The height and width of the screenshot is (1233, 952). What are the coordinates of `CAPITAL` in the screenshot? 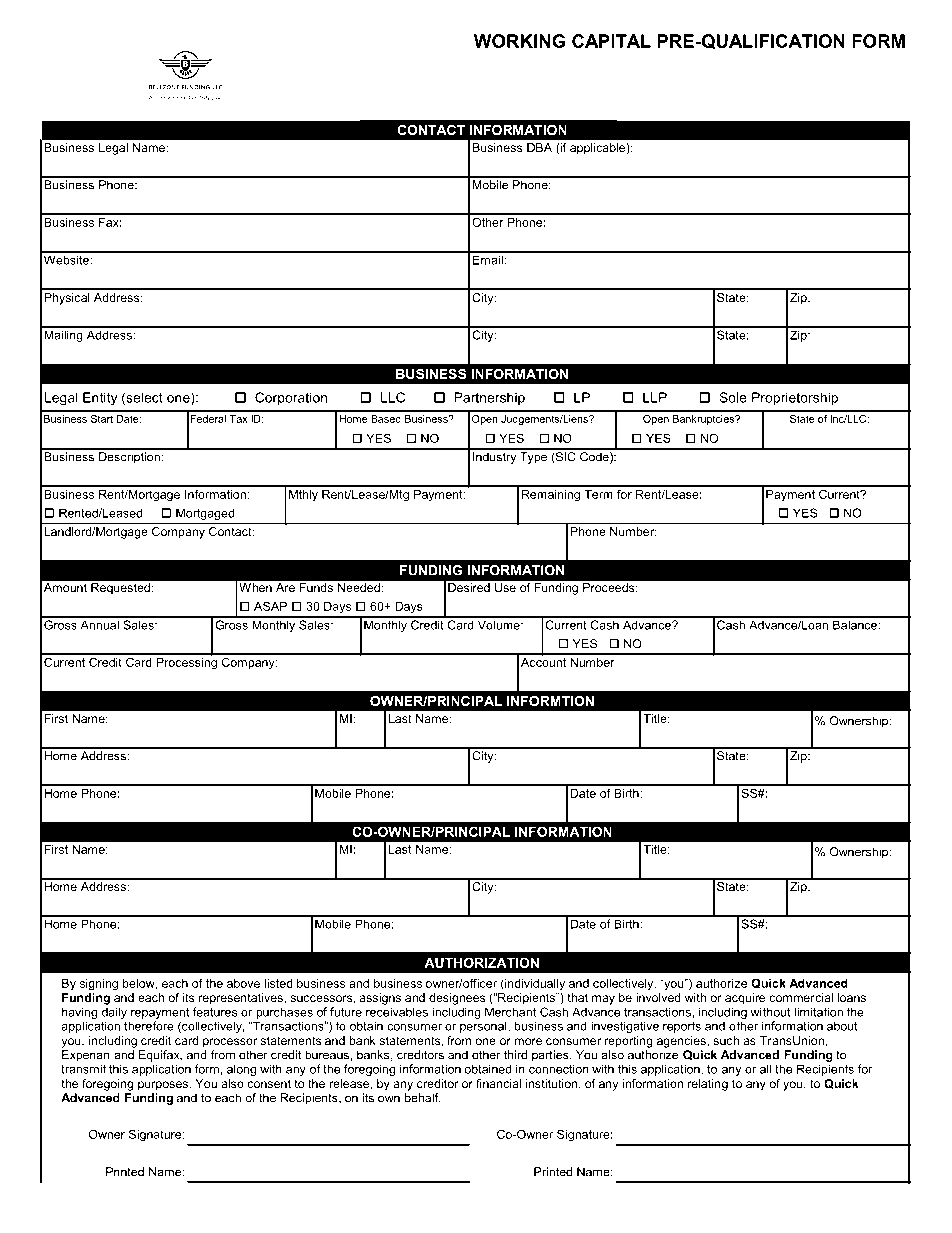 It's located at (611, 41).
